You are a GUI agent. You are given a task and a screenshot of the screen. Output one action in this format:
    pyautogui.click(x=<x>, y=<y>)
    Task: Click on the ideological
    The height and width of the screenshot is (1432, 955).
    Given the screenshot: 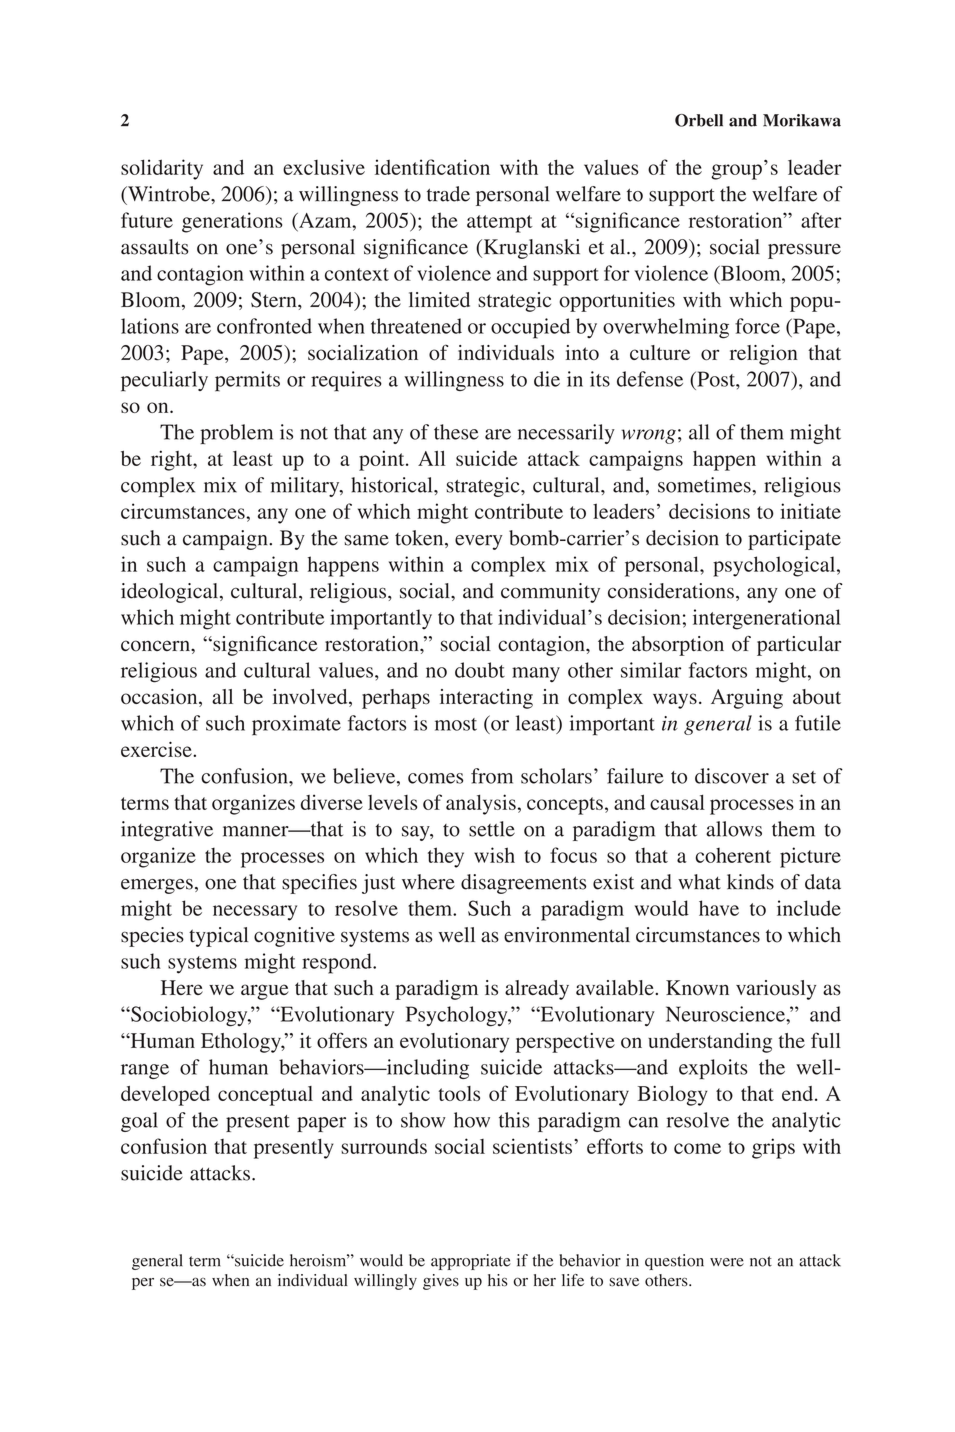 What is the action you would take?
    pyautogui.click(x=171, y=593)
